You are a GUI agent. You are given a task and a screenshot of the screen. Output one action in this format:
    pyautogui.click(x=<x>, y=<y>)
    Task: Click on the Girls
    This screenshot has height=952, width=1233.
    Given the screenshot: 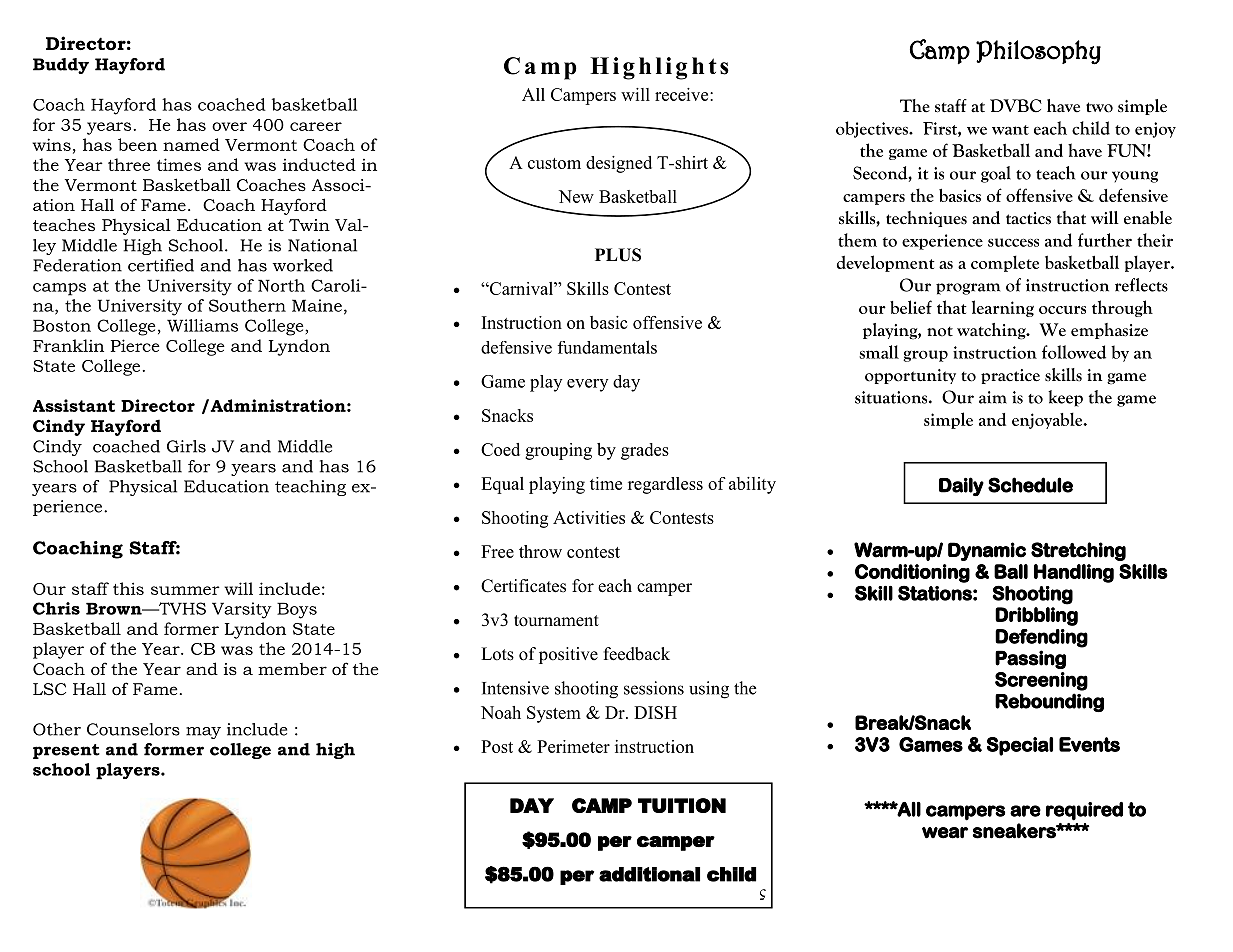 What is the action you would take?
    pyautogui.click(x=186, y=446)
